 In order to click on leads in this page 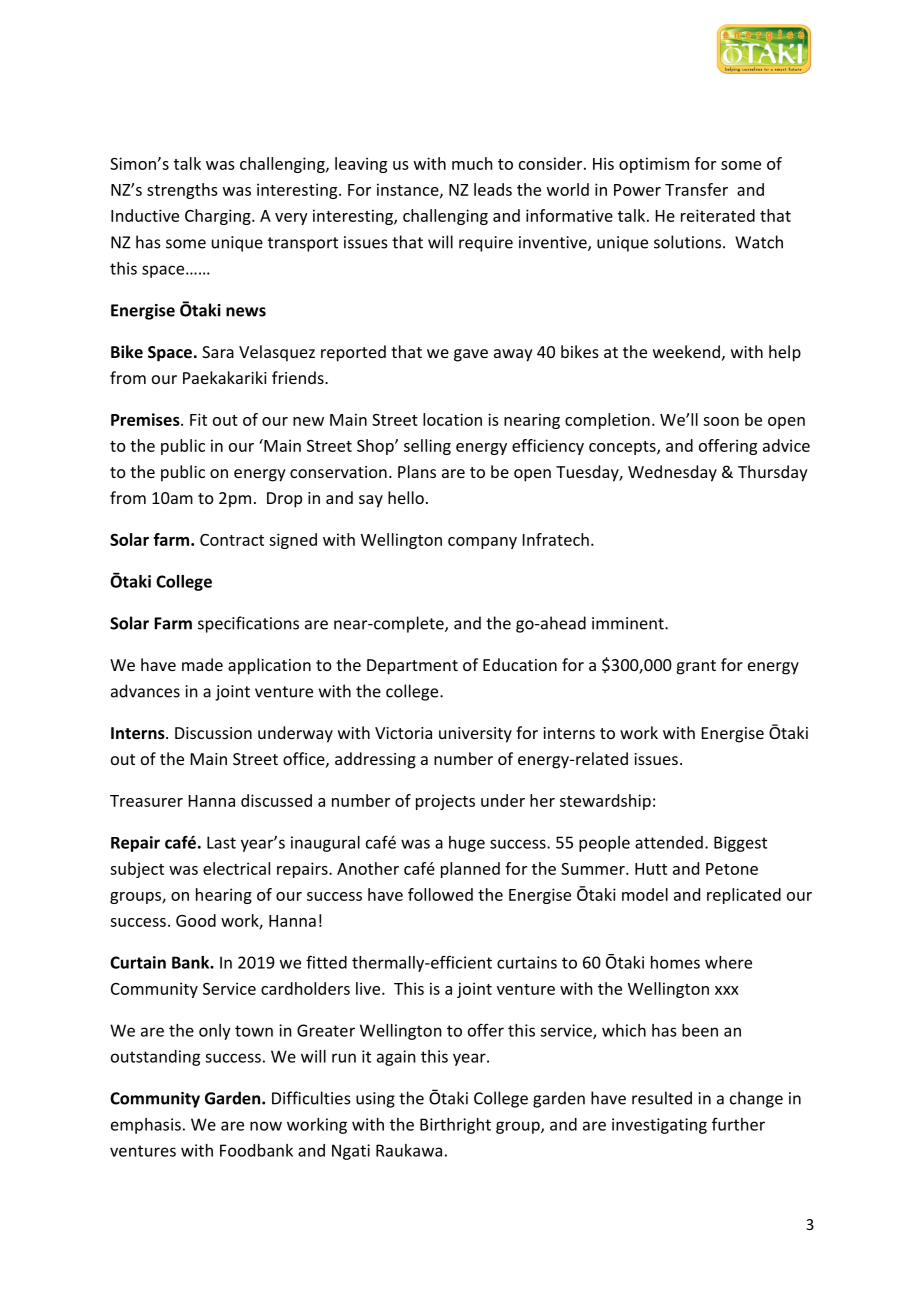, I will do `click(493, 189)`.
